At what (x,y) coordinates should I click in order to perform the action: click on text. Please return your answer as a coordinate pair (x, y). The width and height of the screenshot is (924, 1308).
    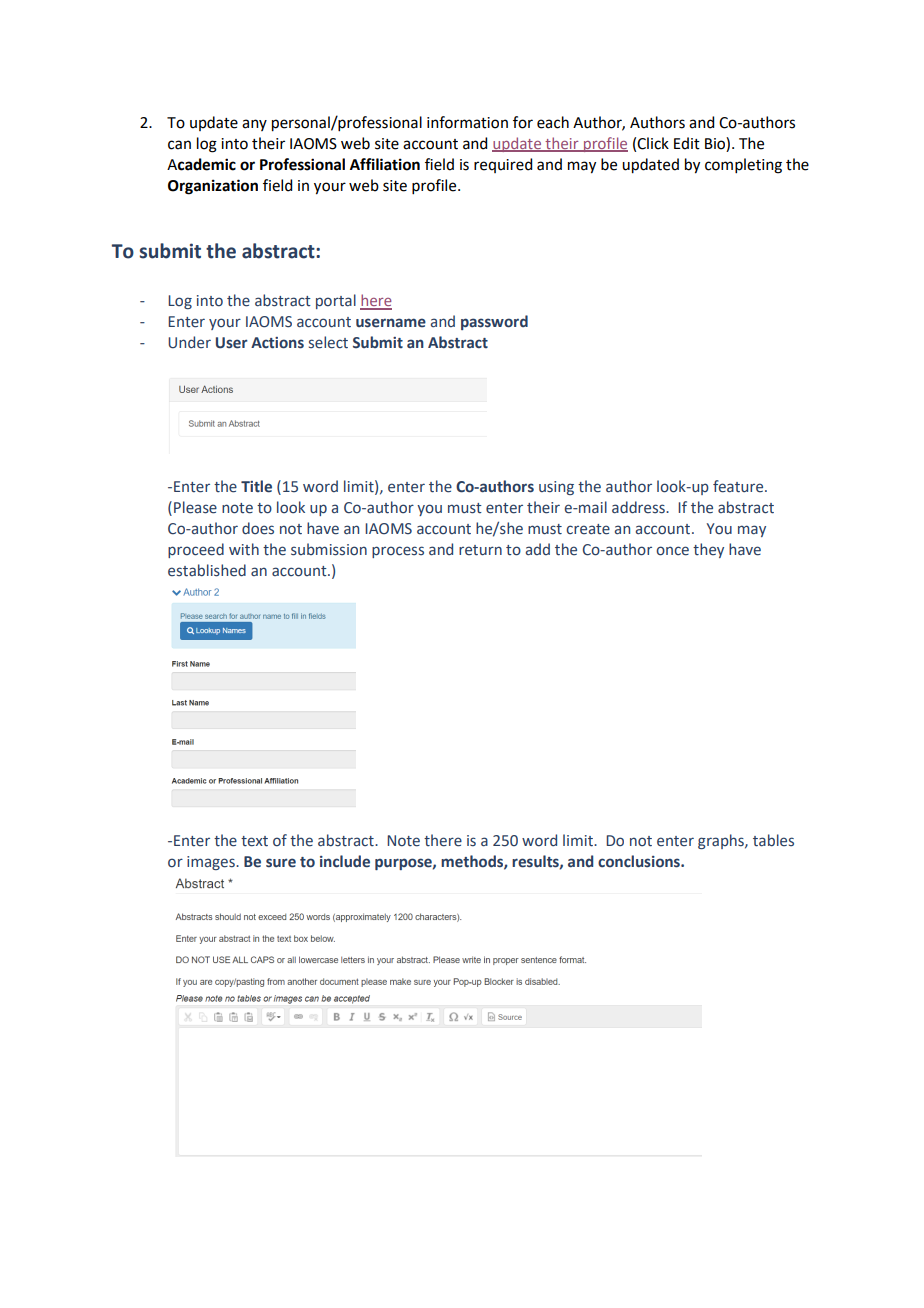
    Looking at the image, I should click on (254, 841).
